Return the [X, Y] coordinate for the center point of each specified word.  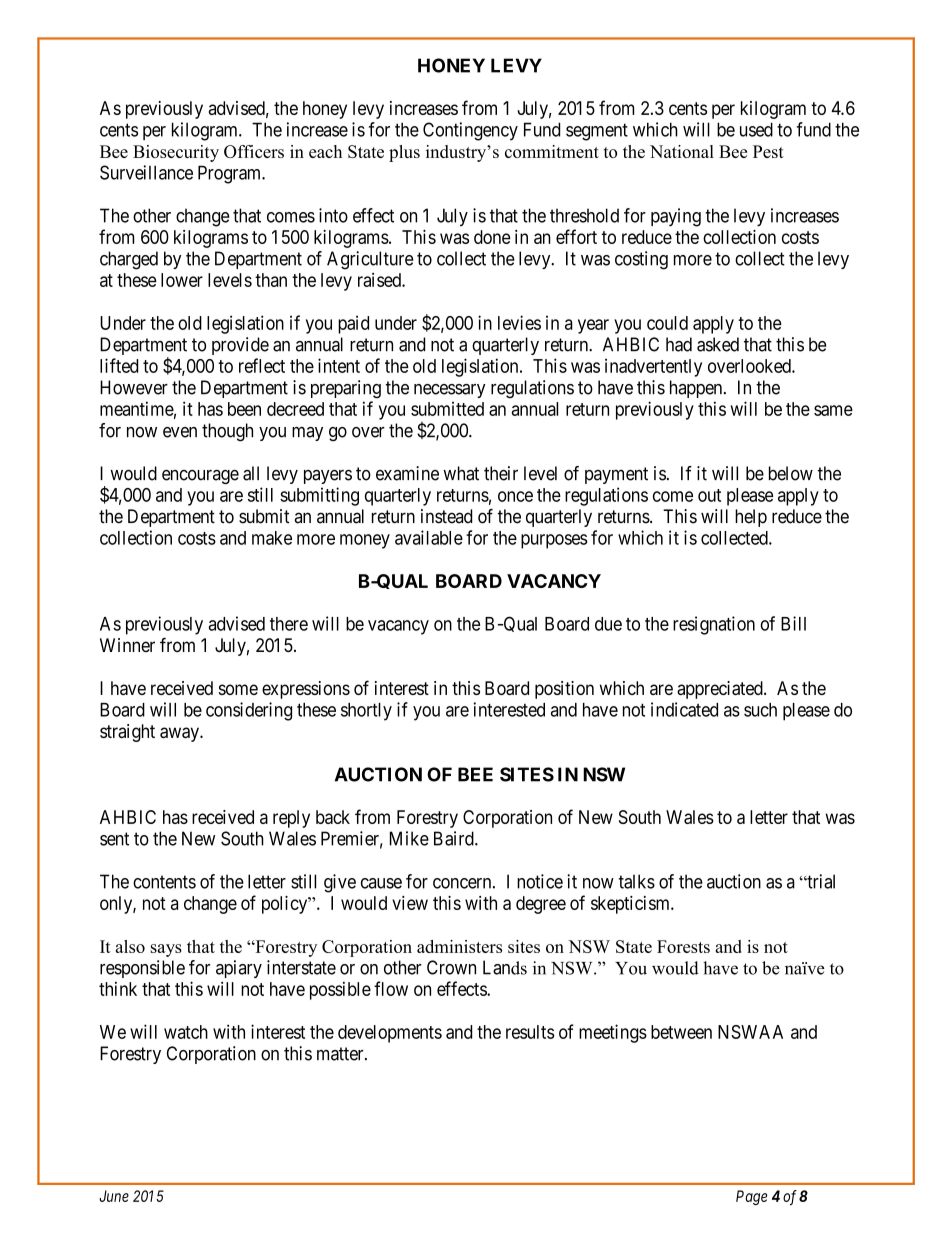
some [238, 689]
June [114, 1196]
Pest [768, 151]
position [564, 690]
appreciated [721, 690]
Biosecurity [176, 153]
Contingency [470, 131]
